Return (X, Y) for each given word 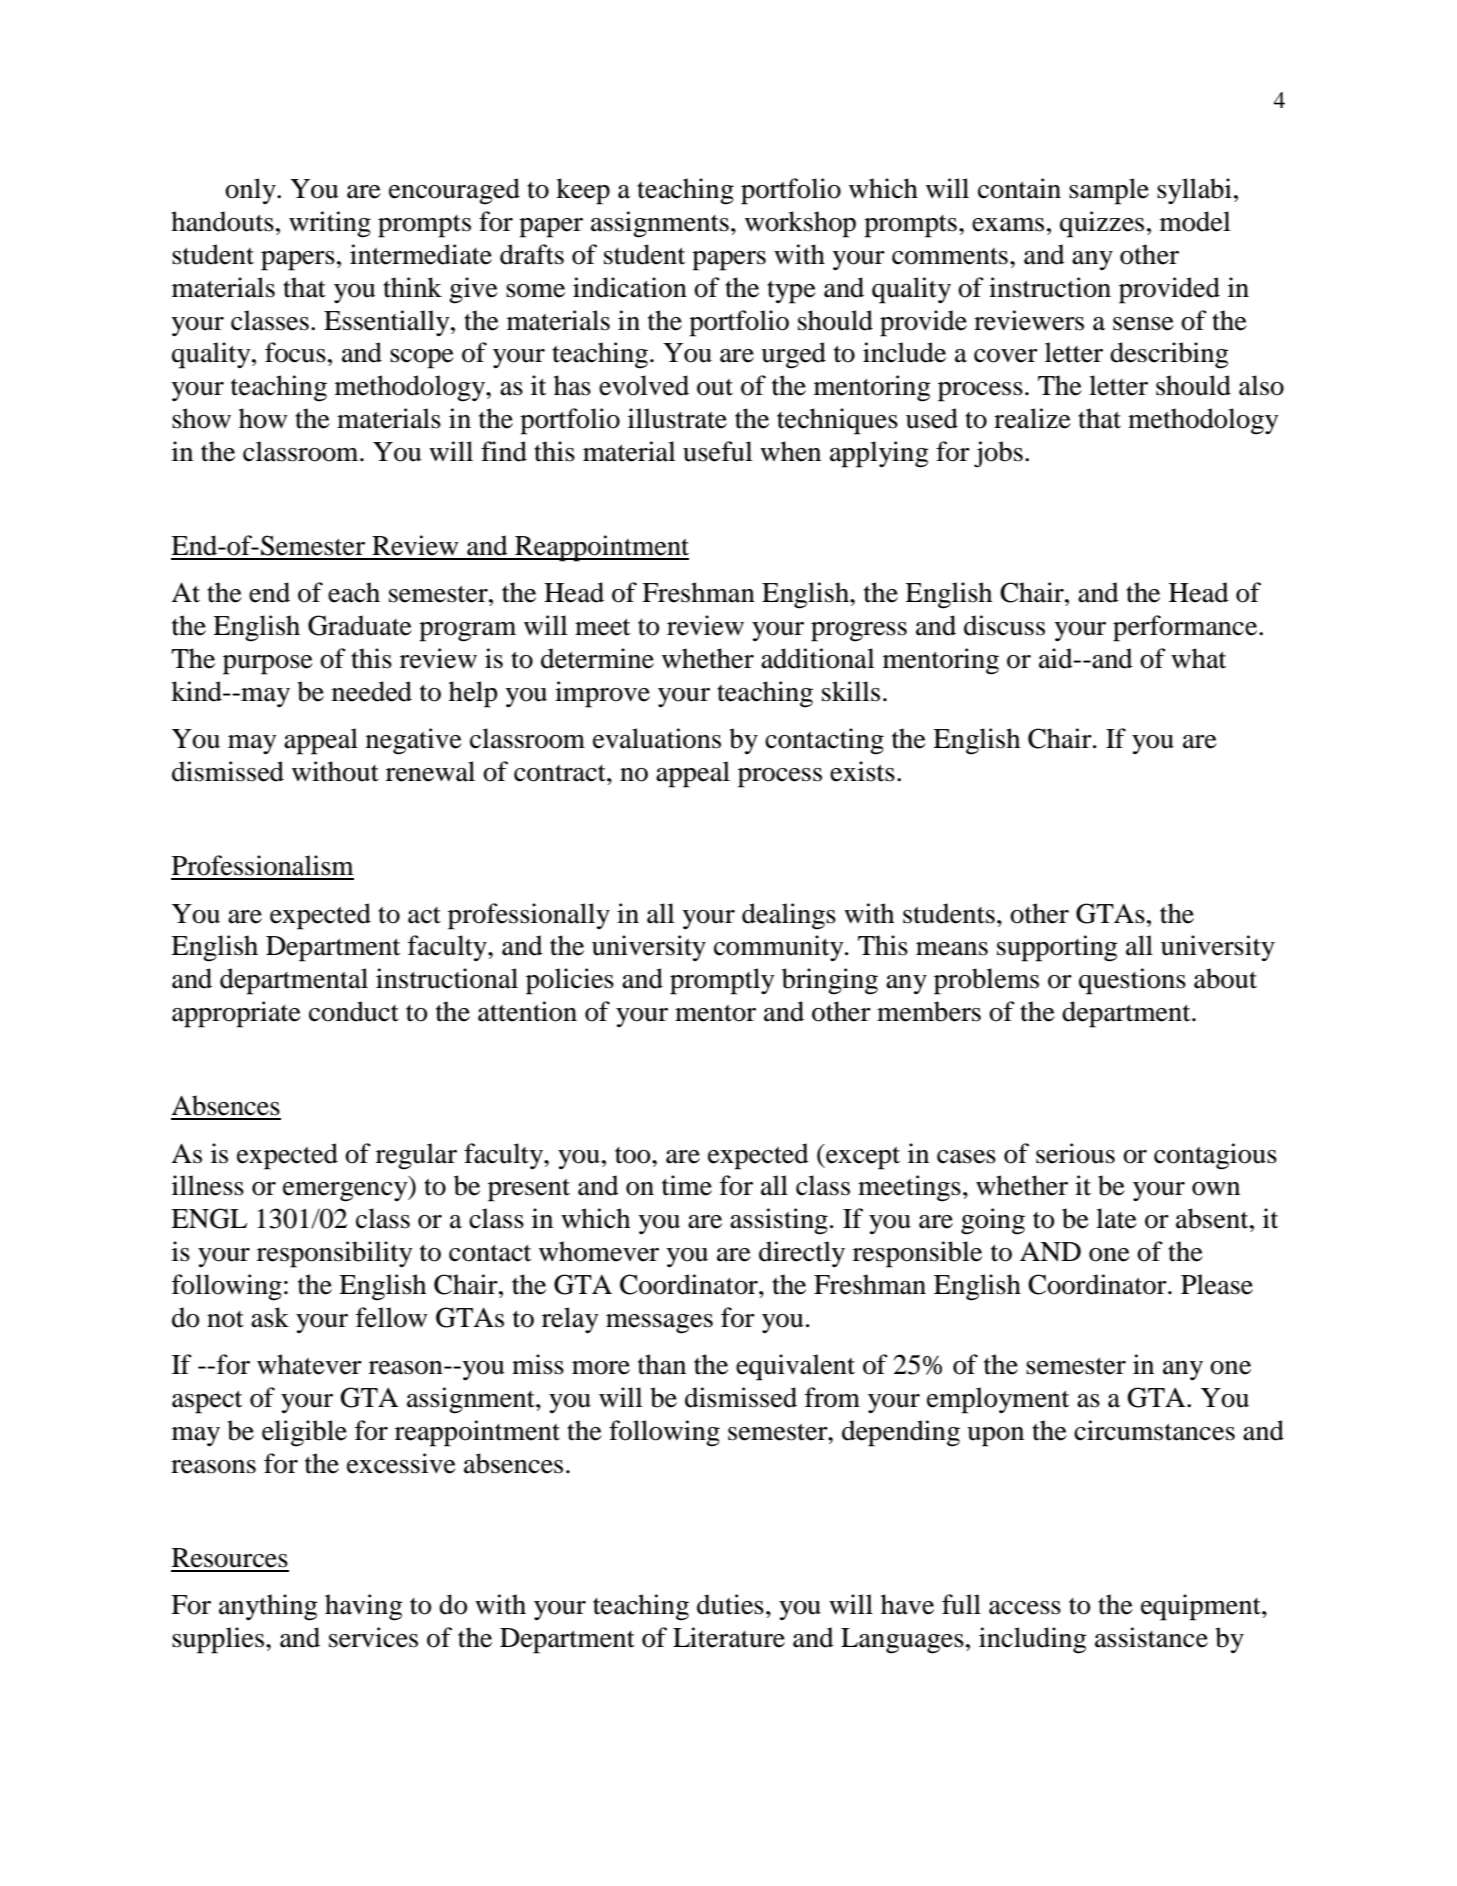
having (364, 1607)
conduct (354, 1011)
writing (330, 224)
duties (730, 1604)
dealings (789, 916)
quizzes (1102, 224)
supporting (1057, 948)
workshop (800, 224)
